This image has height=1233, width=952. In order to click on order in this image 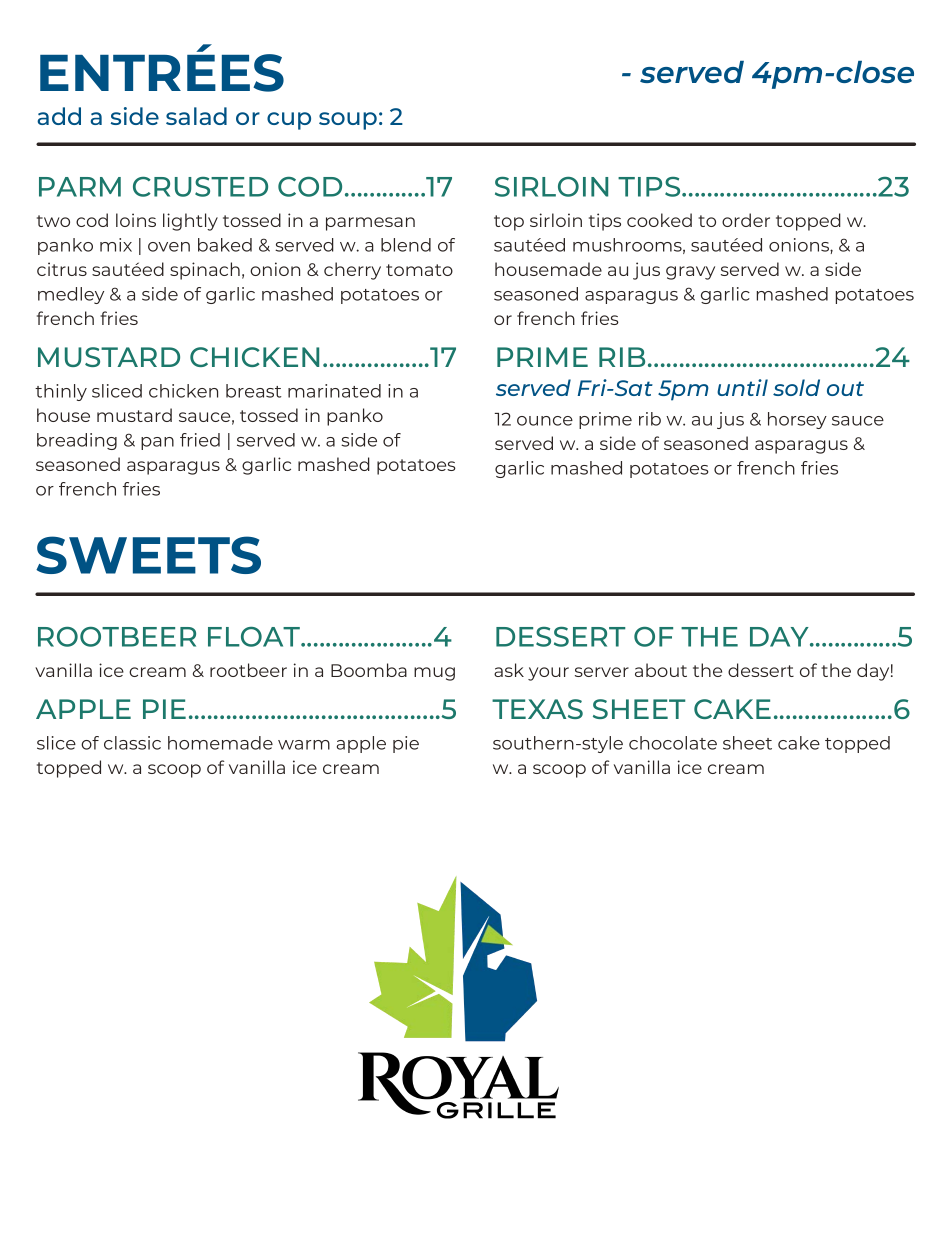, I will do `click(746, 220)`.
